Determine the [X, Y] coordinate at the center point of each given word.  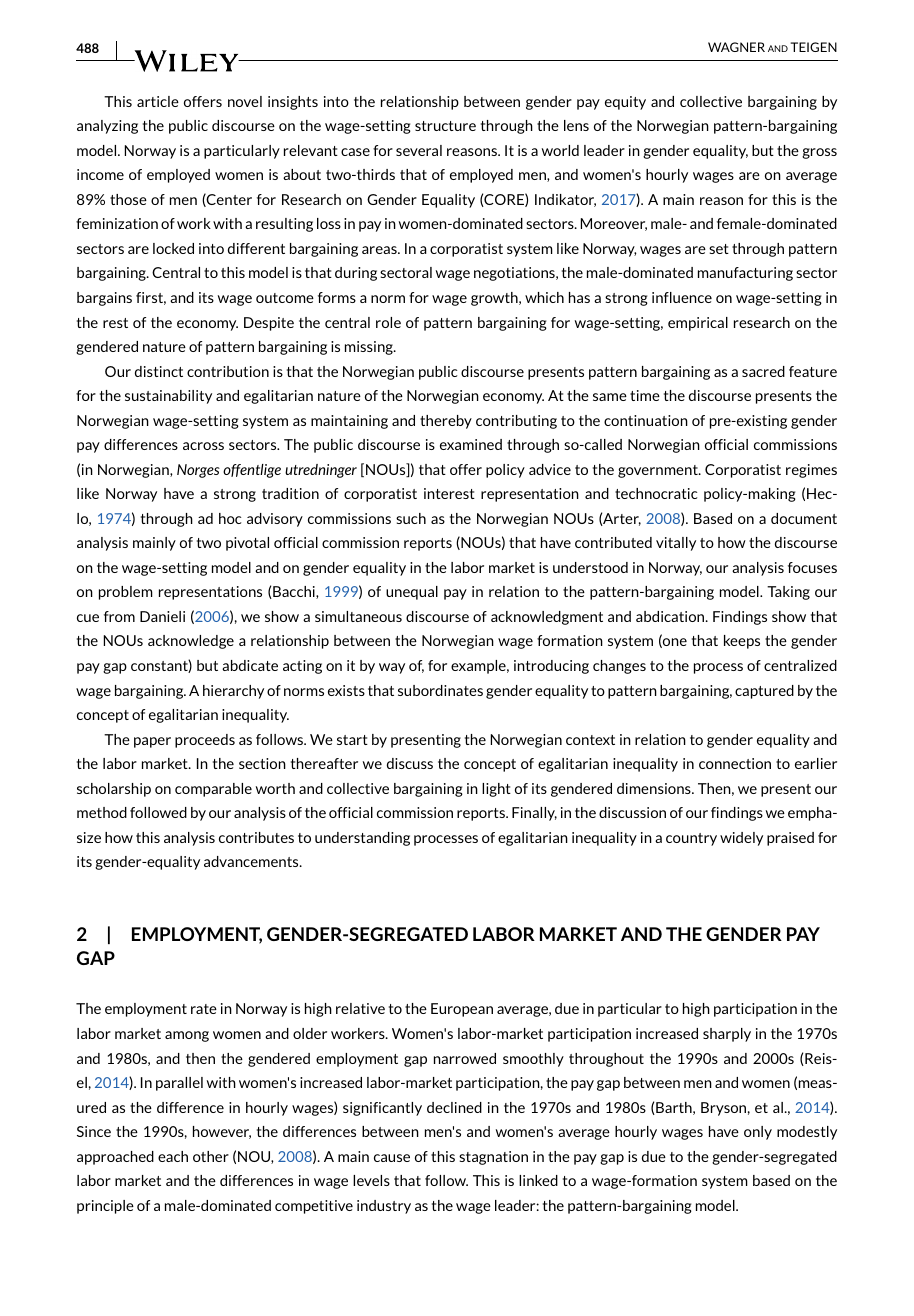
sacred [763, 371]
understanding [362, 839]
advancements [252, 861]
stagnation [493, 1158]
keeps [742, 642]
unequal [412, 593]
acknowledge [191, 642]
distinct [159, 371]
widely [741, 839]
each [173, 1156]
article [158, 101]
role [388, 322]
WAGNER [736, 47]
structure [445, 126]
